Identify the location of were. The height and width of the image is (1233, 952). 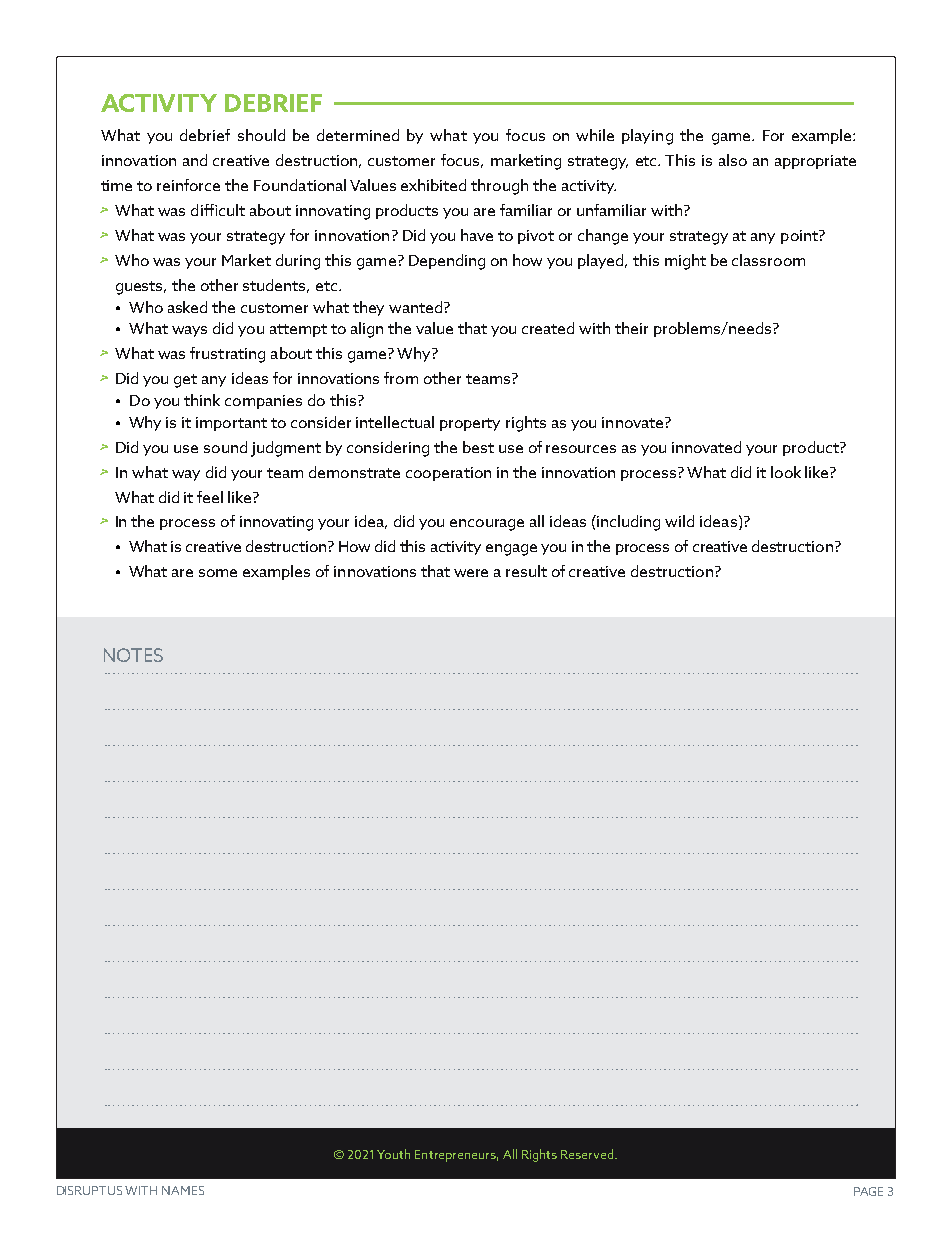
(471, 573).
